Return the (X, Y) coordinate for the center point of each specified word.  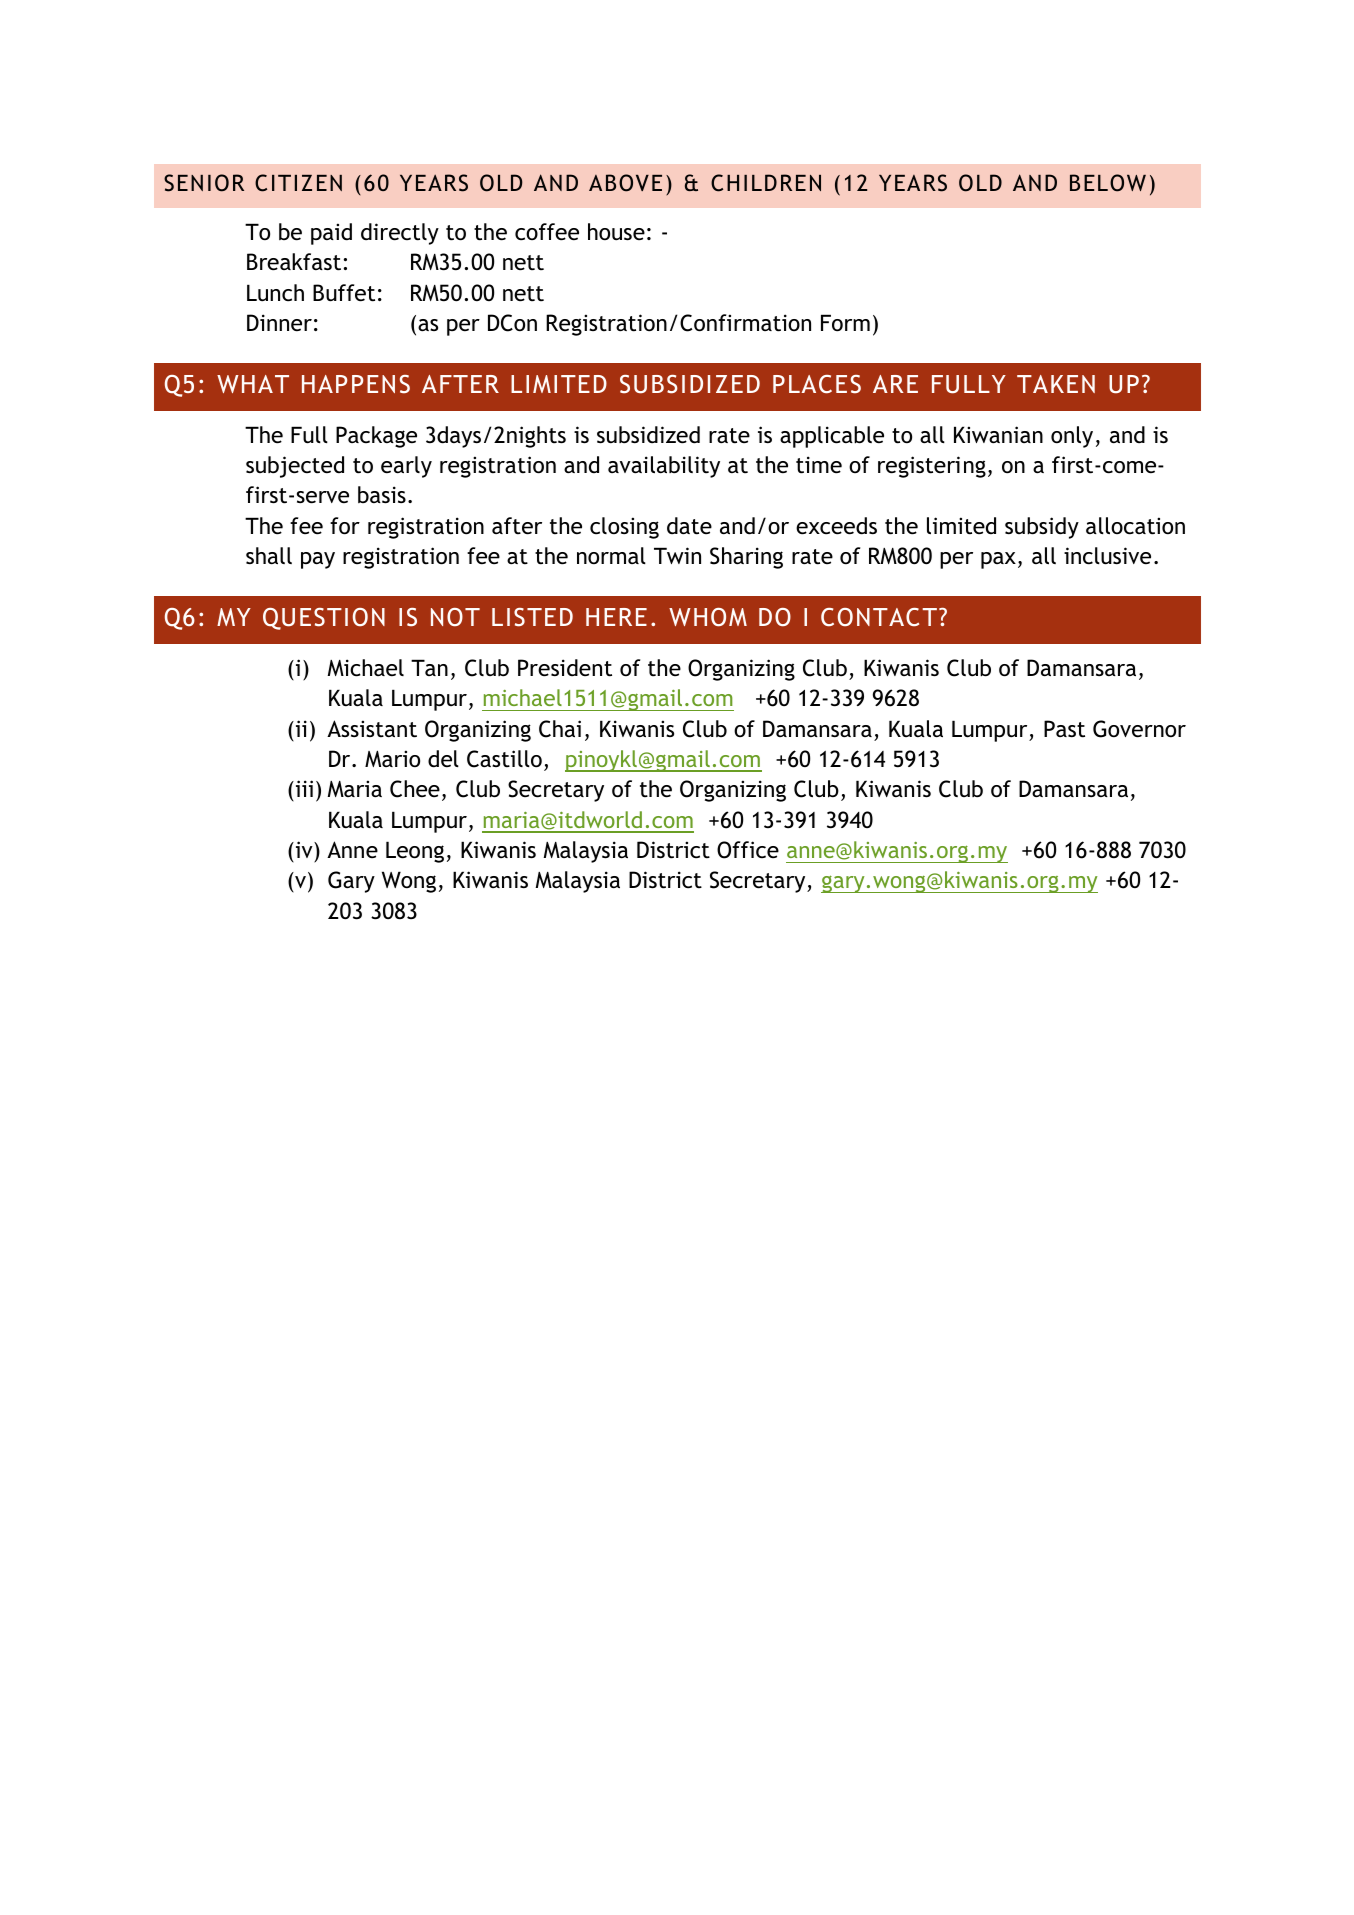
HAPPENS (356, 384)
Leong (415, 852)
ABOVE (625, 183)
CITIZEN (298, 183)
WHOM (708, 617)
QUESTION (324, 619)
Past (1064, 729)
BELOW (1108, 183)
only (1072, 437)
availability (664, 467)
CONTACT (879, 617)
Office (748, 850)
